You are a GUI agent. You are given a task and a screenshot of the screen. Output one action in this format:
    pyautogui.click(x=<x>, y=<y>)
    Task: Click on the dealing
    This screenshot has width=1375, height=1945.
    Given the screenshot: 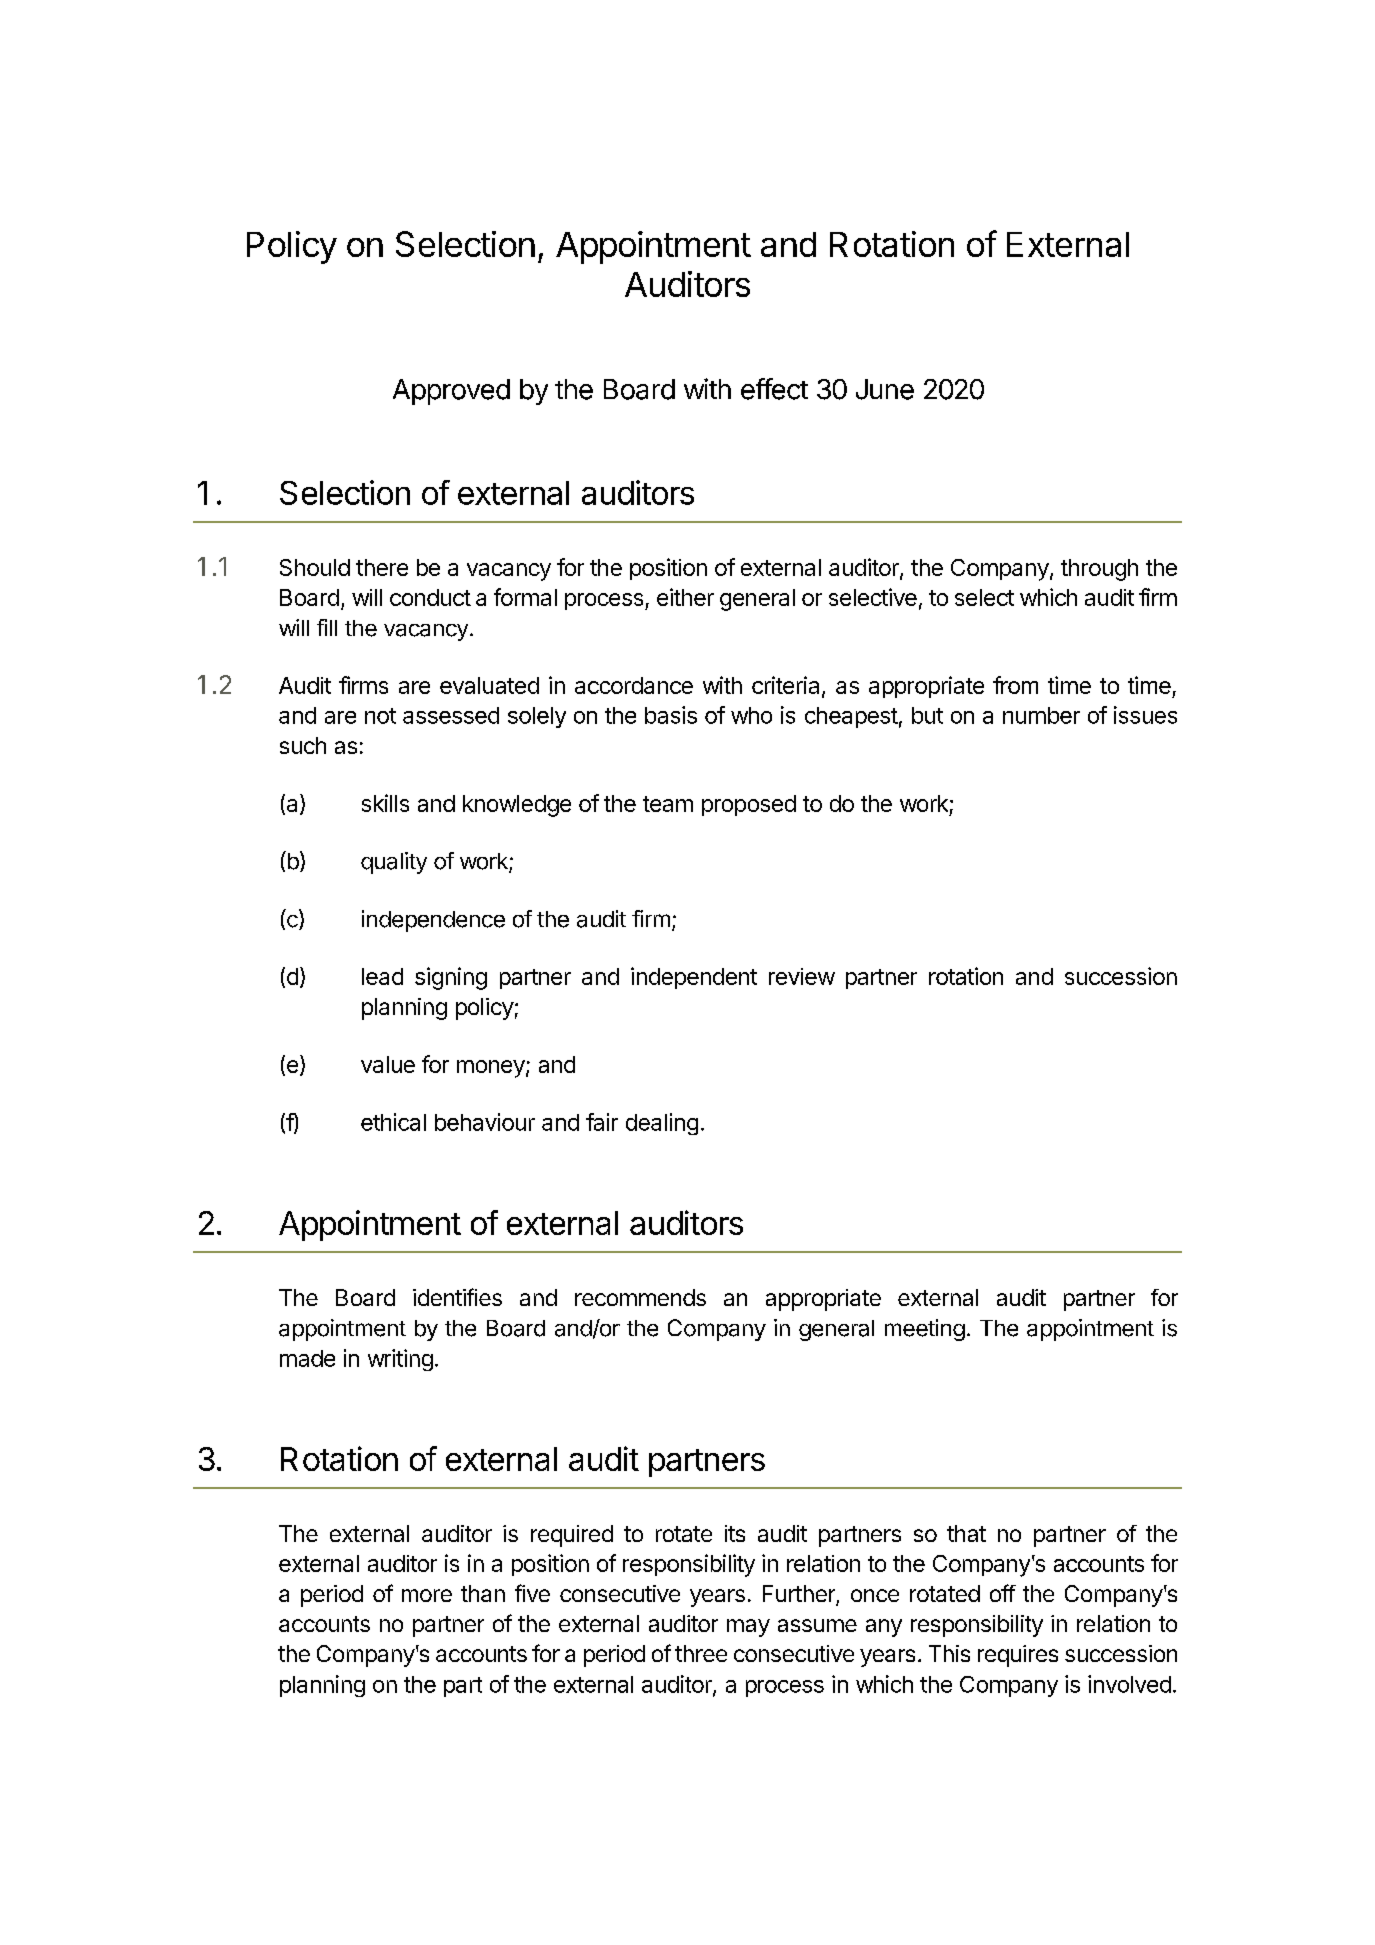 What is the action you would take?
    pyautogui.click(x=662, y=1124)
